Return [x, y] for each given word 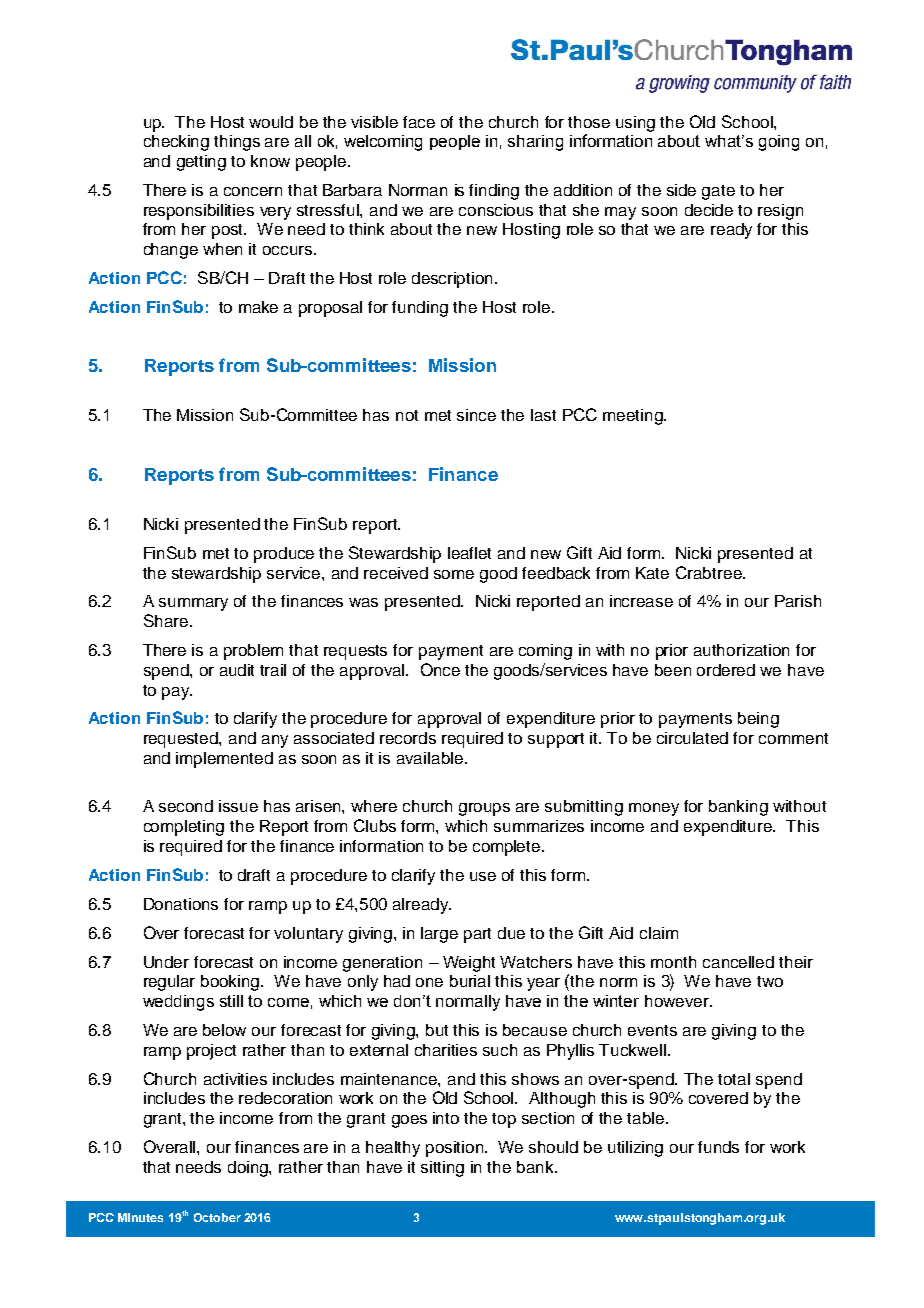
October [217, 1217]
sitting [442, 1169]
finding [494, 192]
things [237, 143]
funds [718, 1147]
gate [718, 192]
